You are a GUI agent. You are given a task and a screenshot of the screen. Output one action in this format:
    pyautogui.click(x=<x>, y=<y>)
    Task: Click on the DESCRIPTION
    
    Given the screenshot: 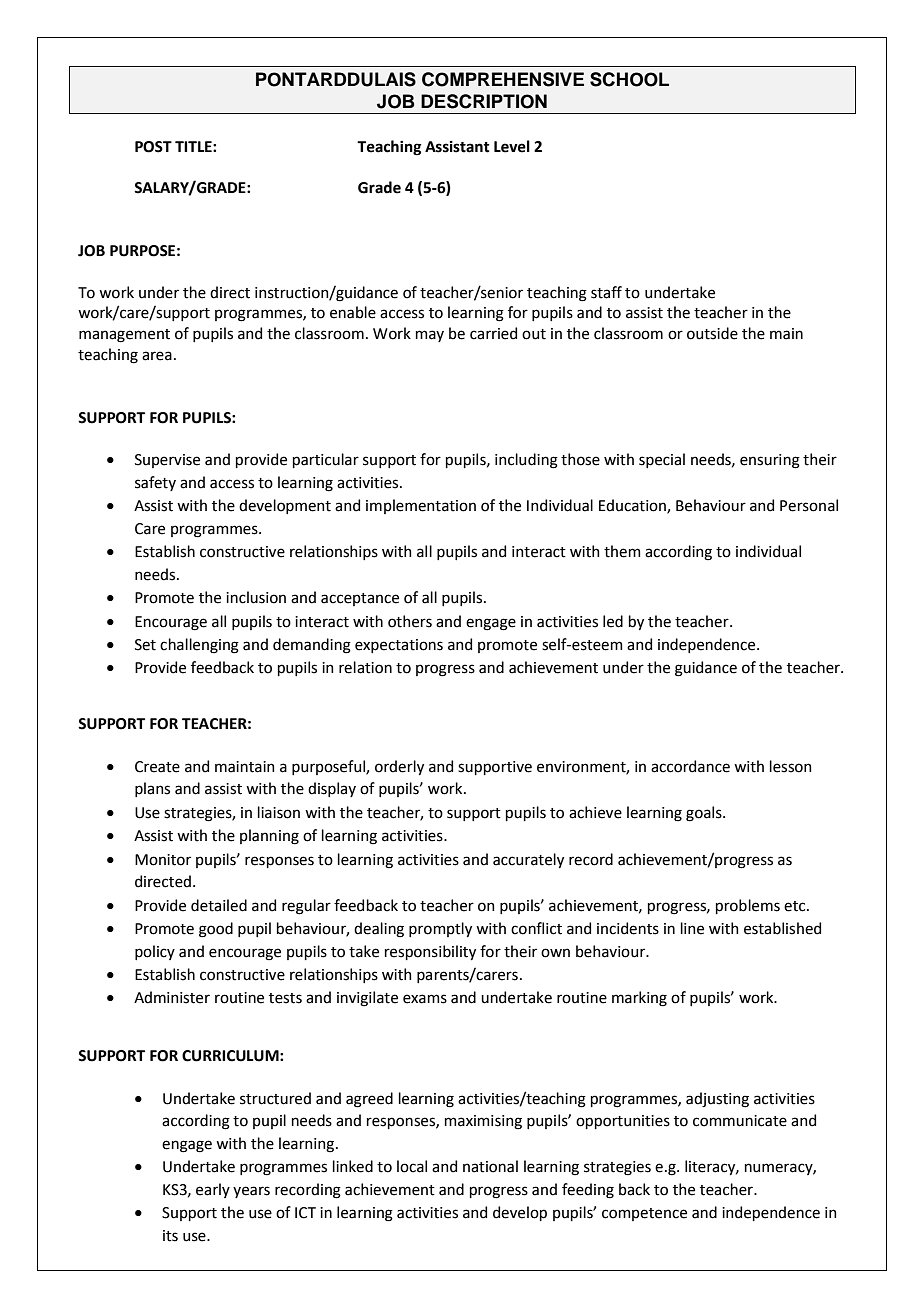 What is the action you would take?
    pyautogui.click(x=484, y=101)
